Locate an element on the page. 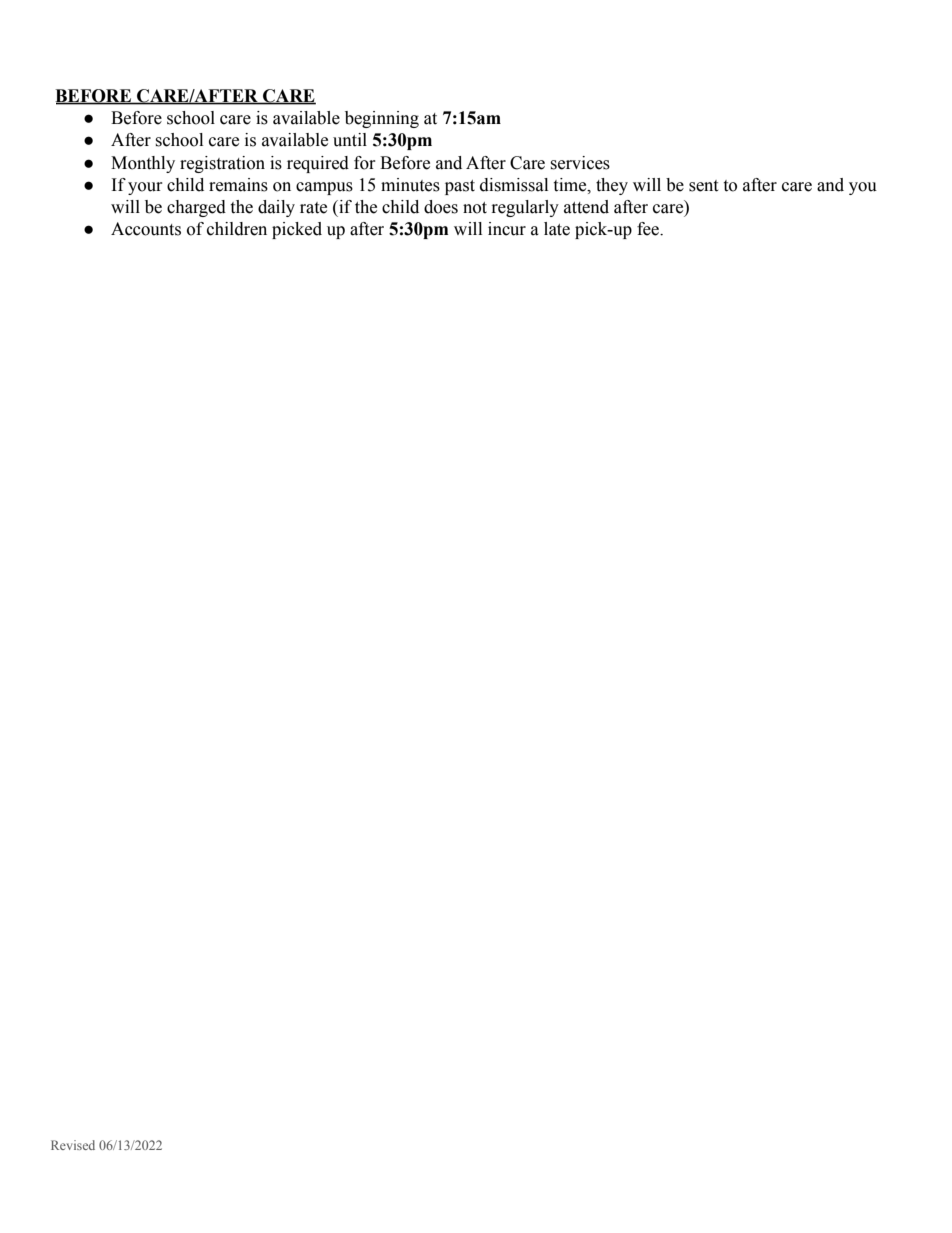  regularly is located at coordinates (525, 208).
